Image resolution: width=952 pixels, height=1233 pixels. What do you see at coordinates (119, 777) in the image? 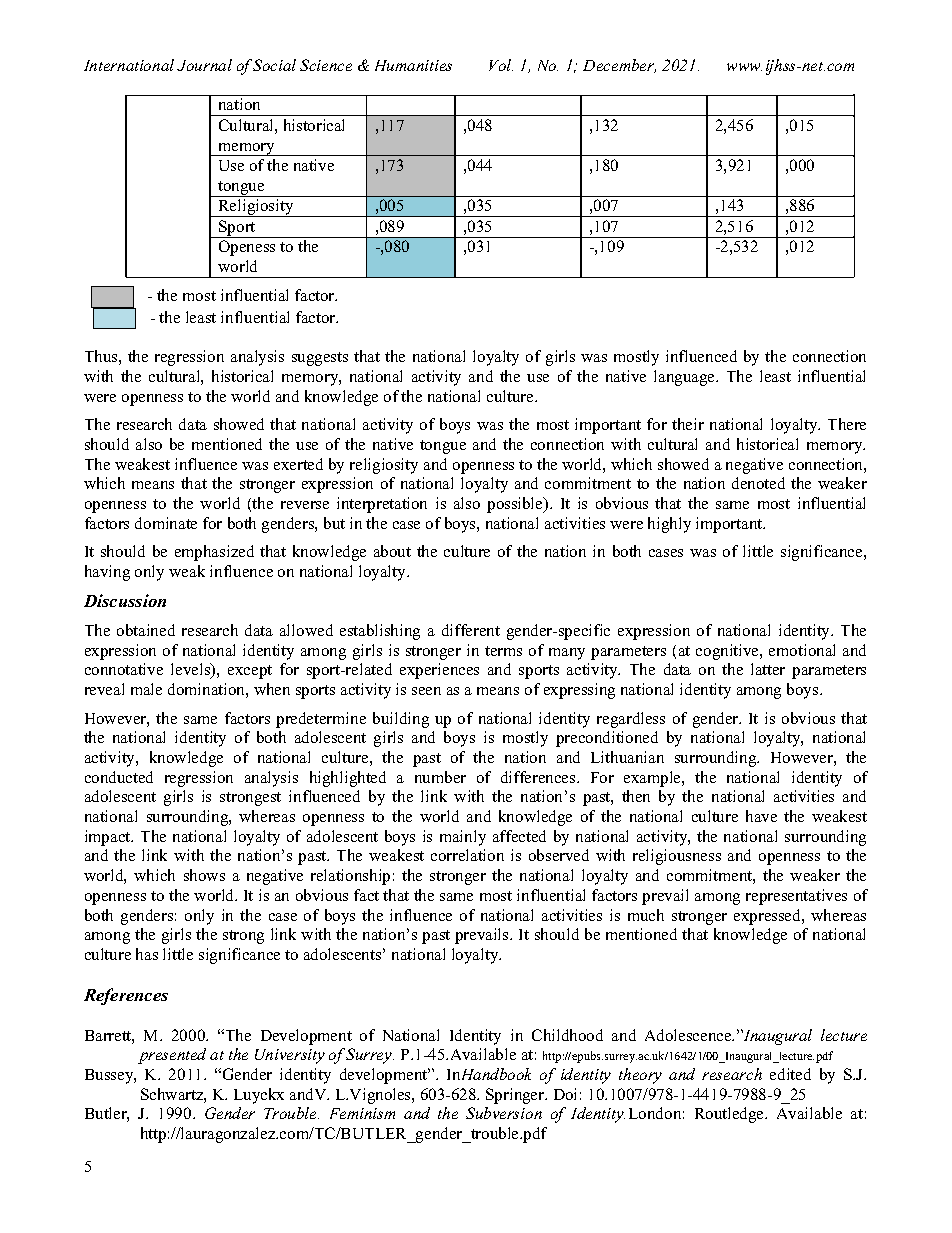
I see `conducted` at bounding box center [119, 777].
